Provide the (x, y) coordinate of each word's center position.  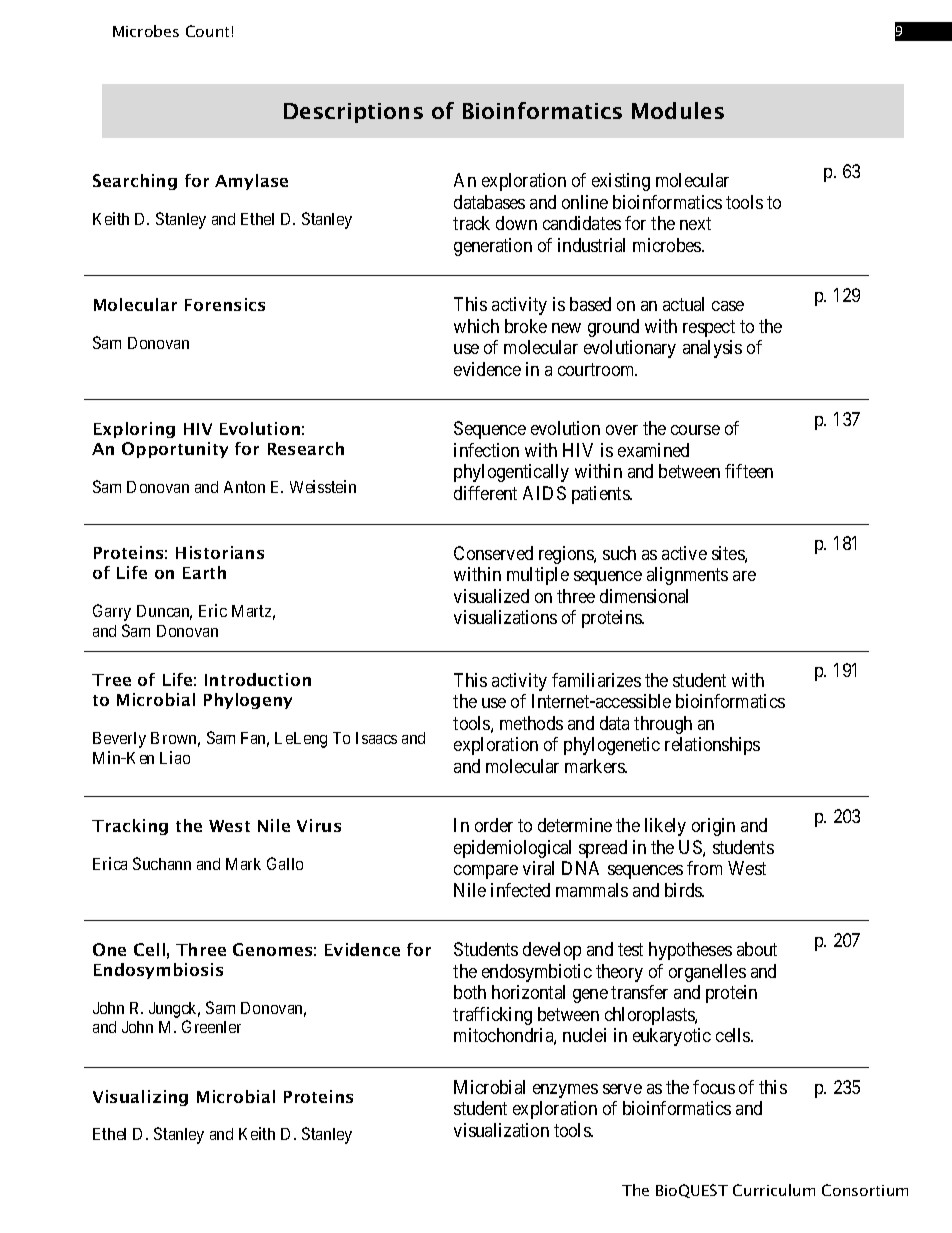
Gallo (285, 863)
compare (486, 872)
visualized (491, 596)
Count (207, 31)
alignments (687, 576)
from (704, 868)
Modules (678, 110)
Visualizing (140, 1098)
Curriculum (774, 1190)
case (728, 306)
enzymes (565, 1091)
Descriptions (353, 113)
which (476, 326)
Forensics (225, 304)
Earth (204, 572)
